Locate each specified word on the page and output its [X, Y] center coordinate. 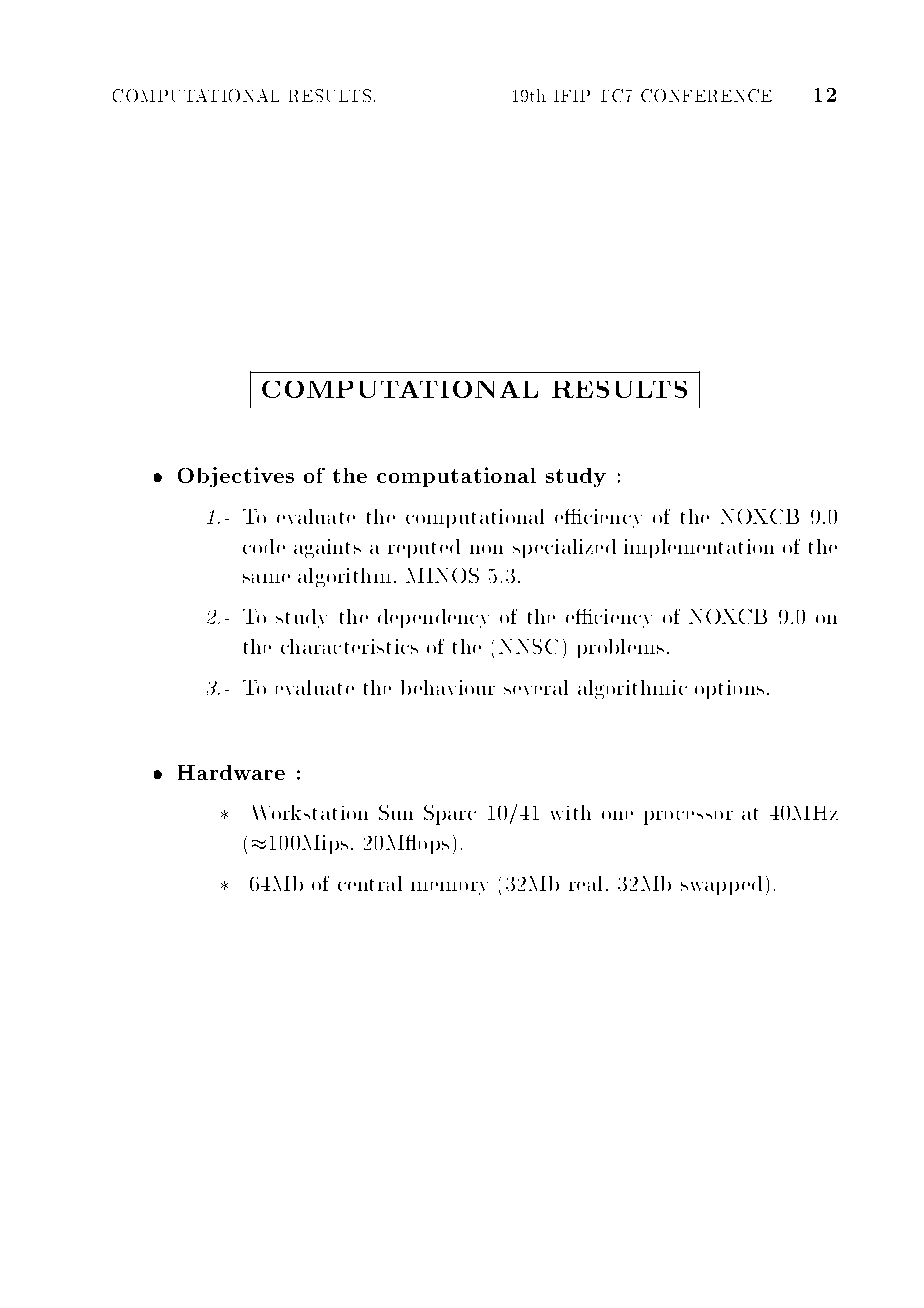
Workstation [310, 812]
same [266, 578]
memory [449, 888]
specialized [564, 548]
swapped [721, 885]
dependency [433, 618]
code [264, 546]
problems [621, 648]
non [486, 549]
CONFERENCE [706, 95]
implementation [699, 548]
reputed [424, 548]
